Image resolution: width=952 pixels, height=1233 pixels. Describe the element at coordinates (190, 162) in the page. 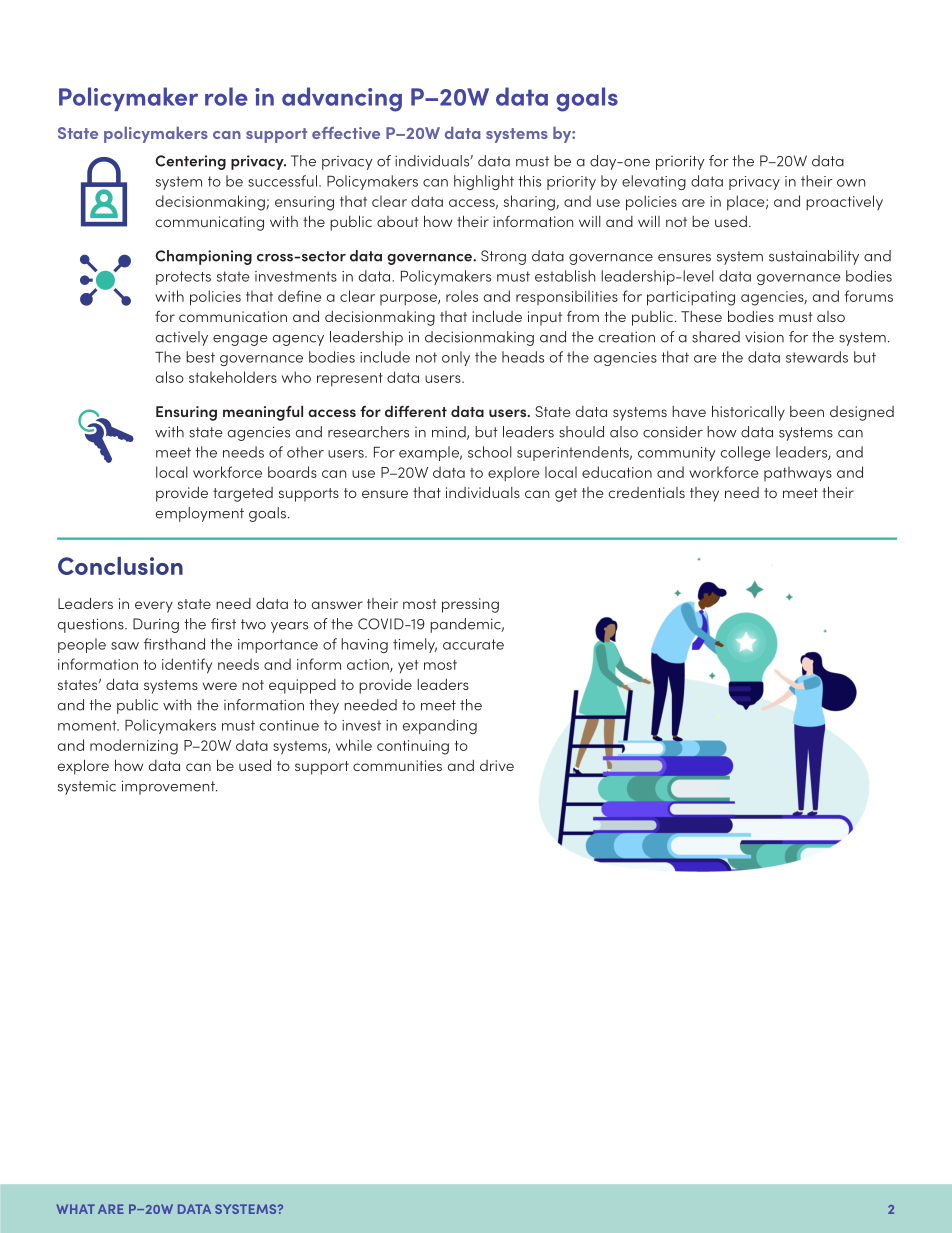

I see `Centering` at that location.
